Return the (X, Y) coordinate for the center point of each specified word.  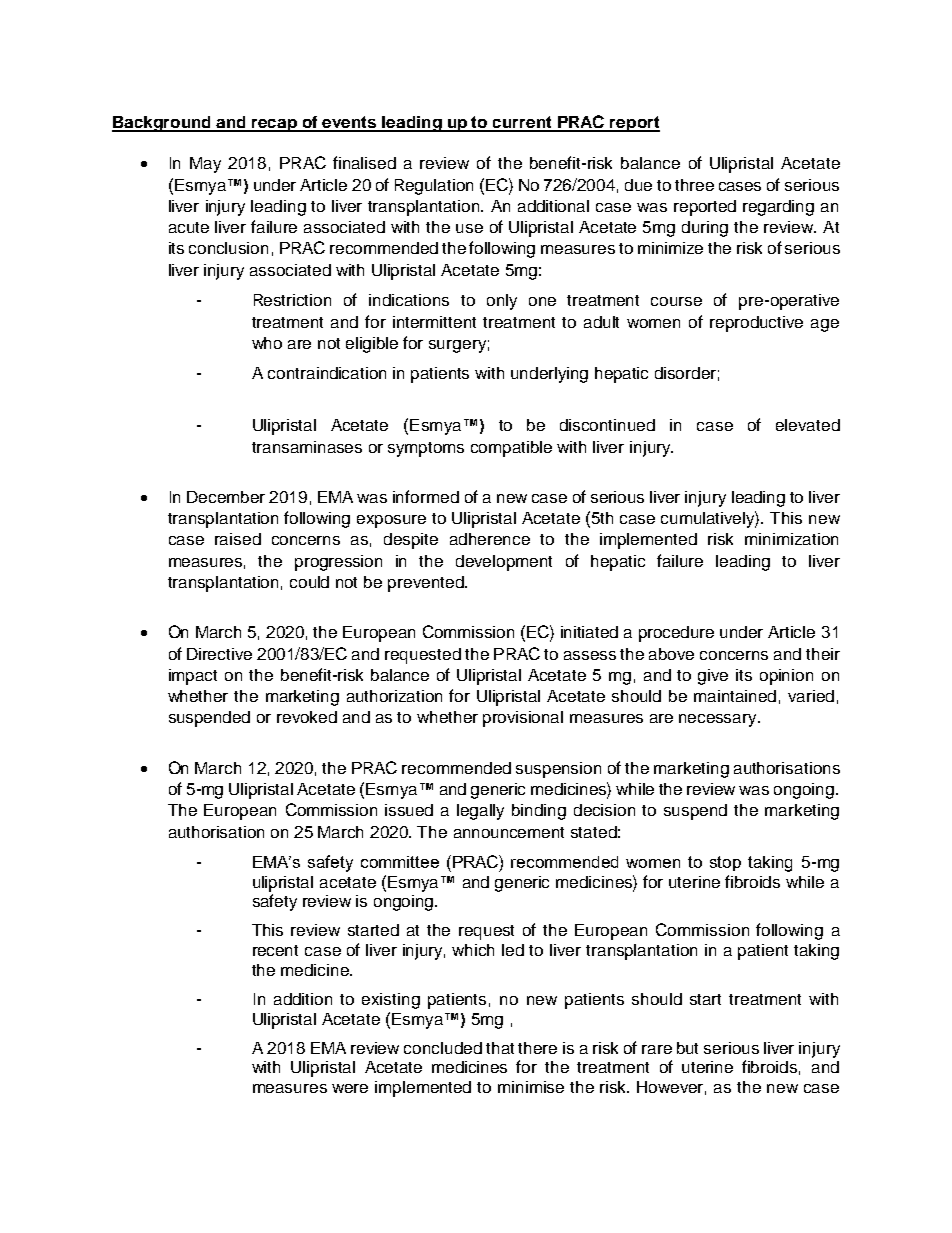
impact (193, 677)
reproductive (756, 324)
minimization (791, 539)
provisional (523, 719)
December (226, 497)
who (267, 343)
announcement (509, 832)
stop (725, 863)
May (205, 165)
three (694, 185)
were (350, 1088)
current (522, 123)
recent (275, 950)
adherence (490, 539)
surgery (457, 346)
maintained (735, 696)
